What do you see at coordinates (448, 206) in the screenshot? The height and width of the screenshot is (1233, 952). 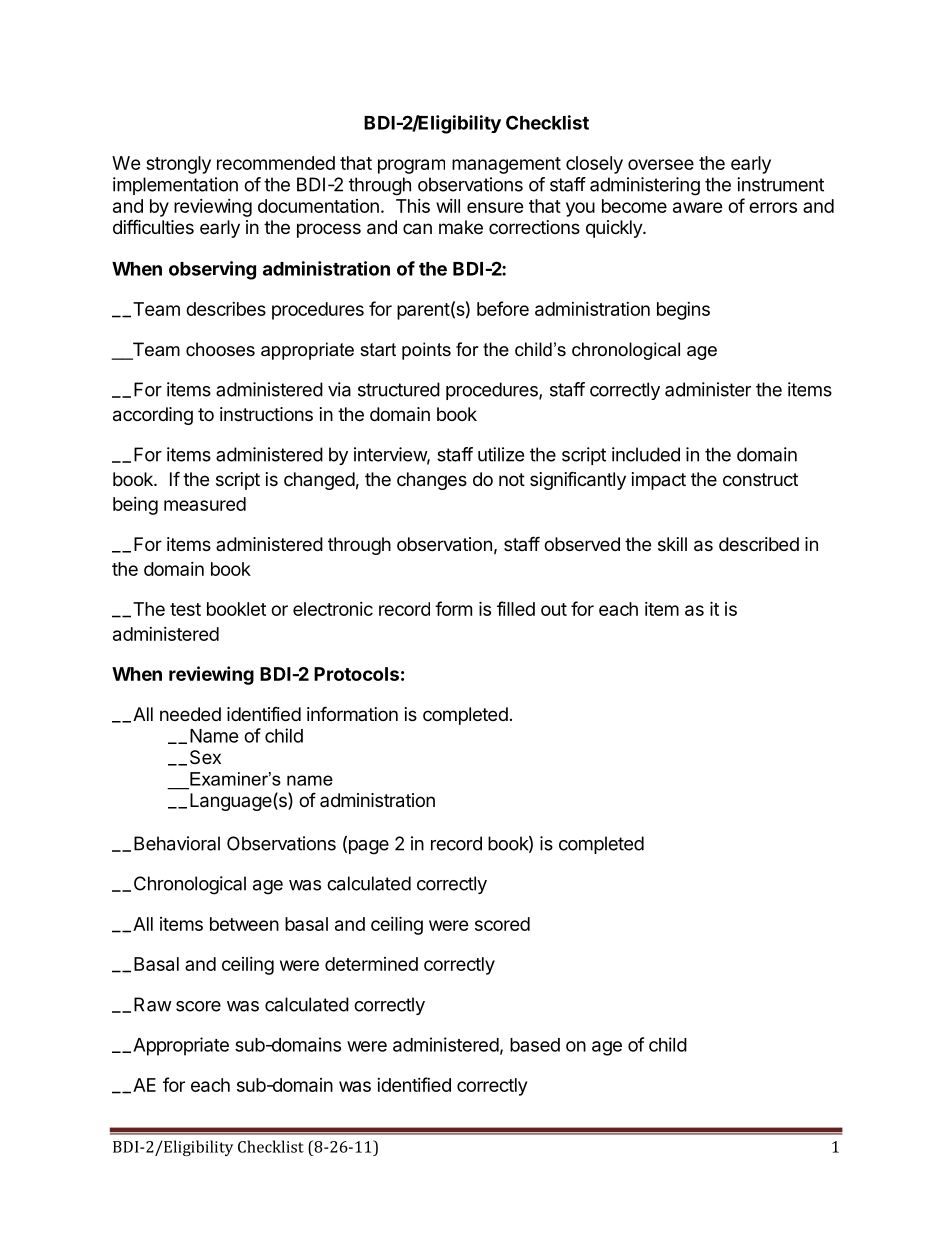 I see `will` at bounding box center [448, 206].
